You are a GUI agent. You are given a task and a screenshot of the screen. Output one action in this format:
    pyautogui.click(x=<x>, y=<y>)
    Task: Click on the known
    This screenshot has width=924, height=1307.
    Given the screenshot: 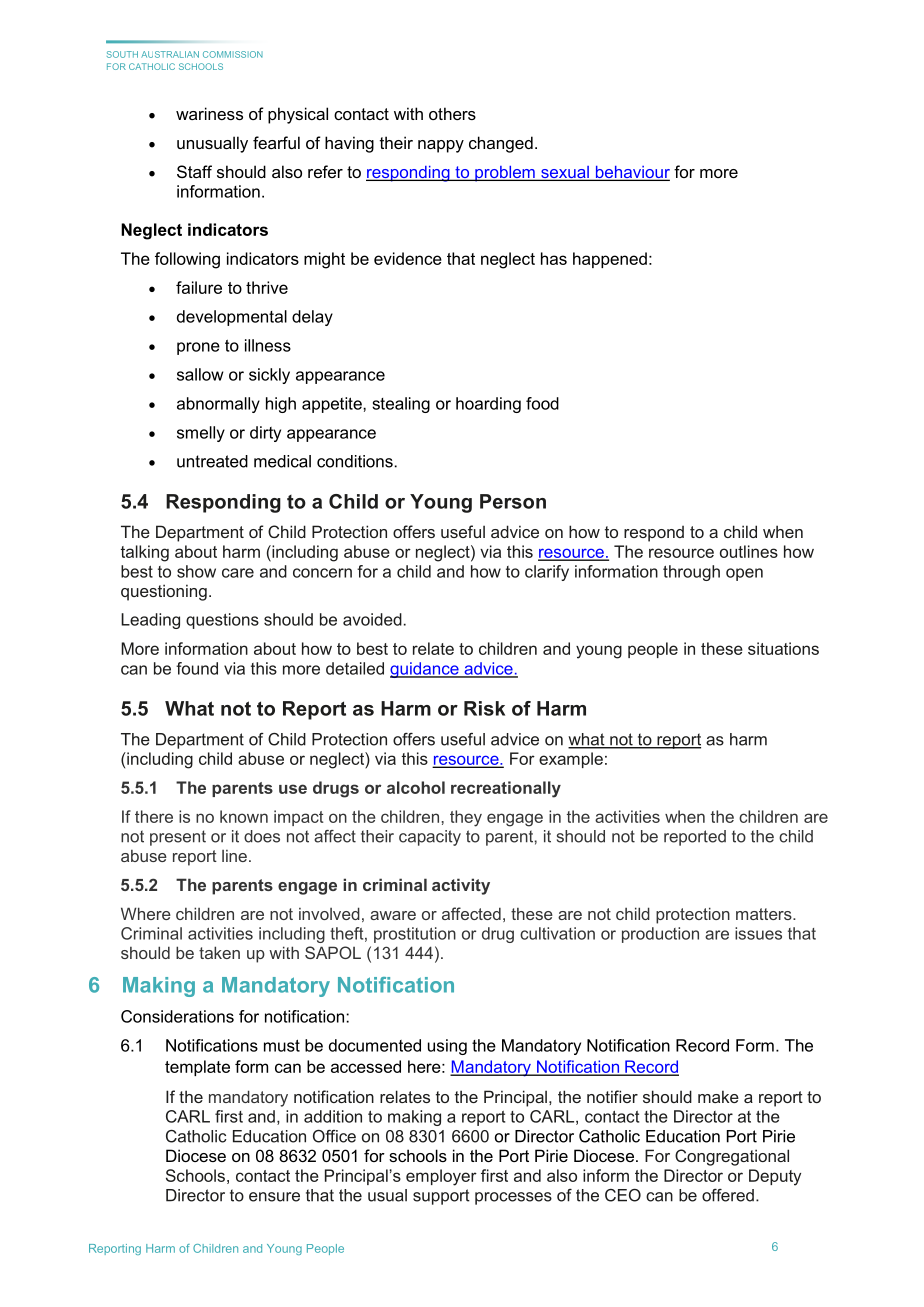 What is the action you would take?
    pyautogui.click(x=244, y=816)
